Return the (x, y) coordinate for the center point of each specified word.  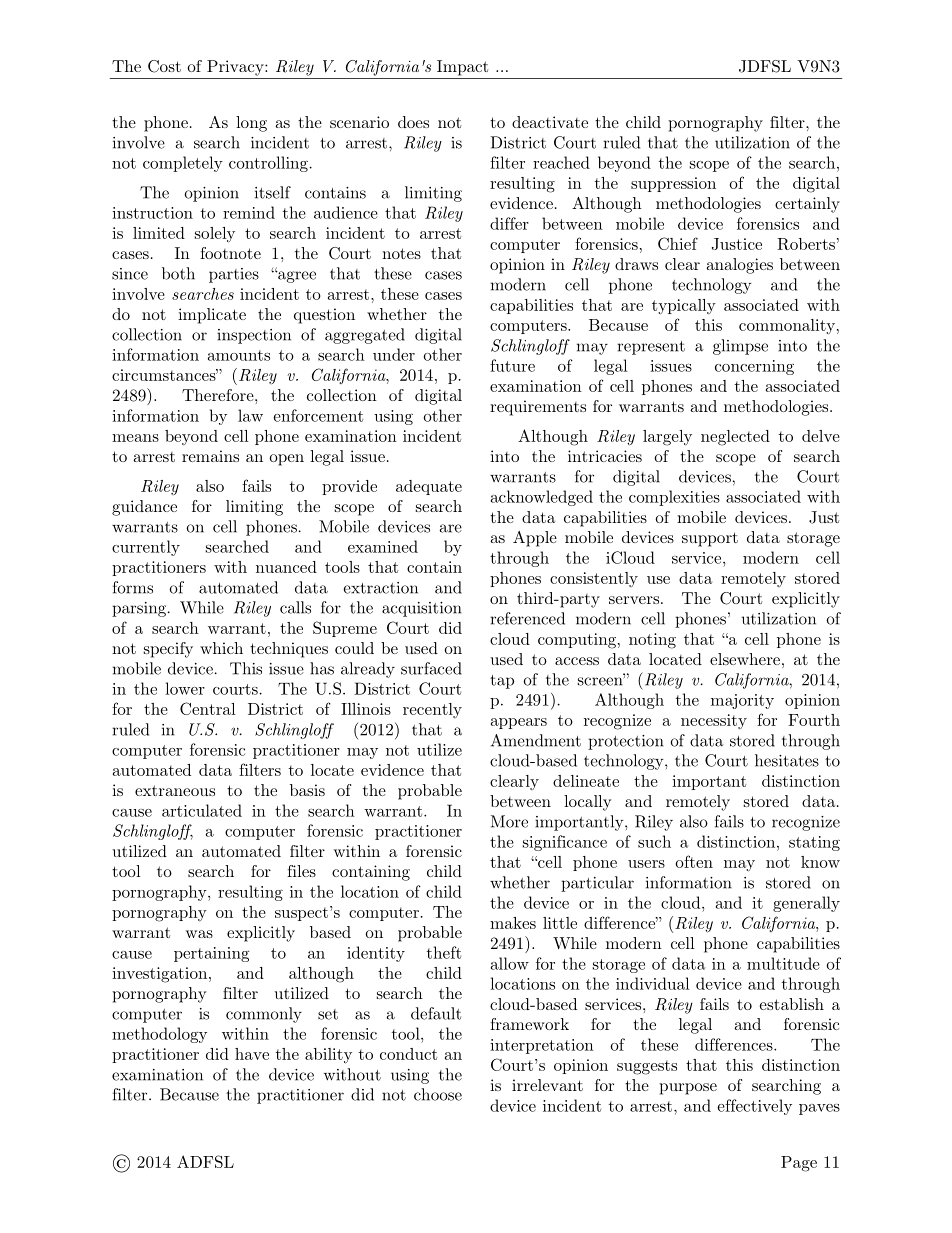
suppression (673, 184)
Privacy (236, 68)
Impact (462, 68)
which (221, 648)
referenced (527, 618)
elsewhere (745, 659)
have (252, 1054)
